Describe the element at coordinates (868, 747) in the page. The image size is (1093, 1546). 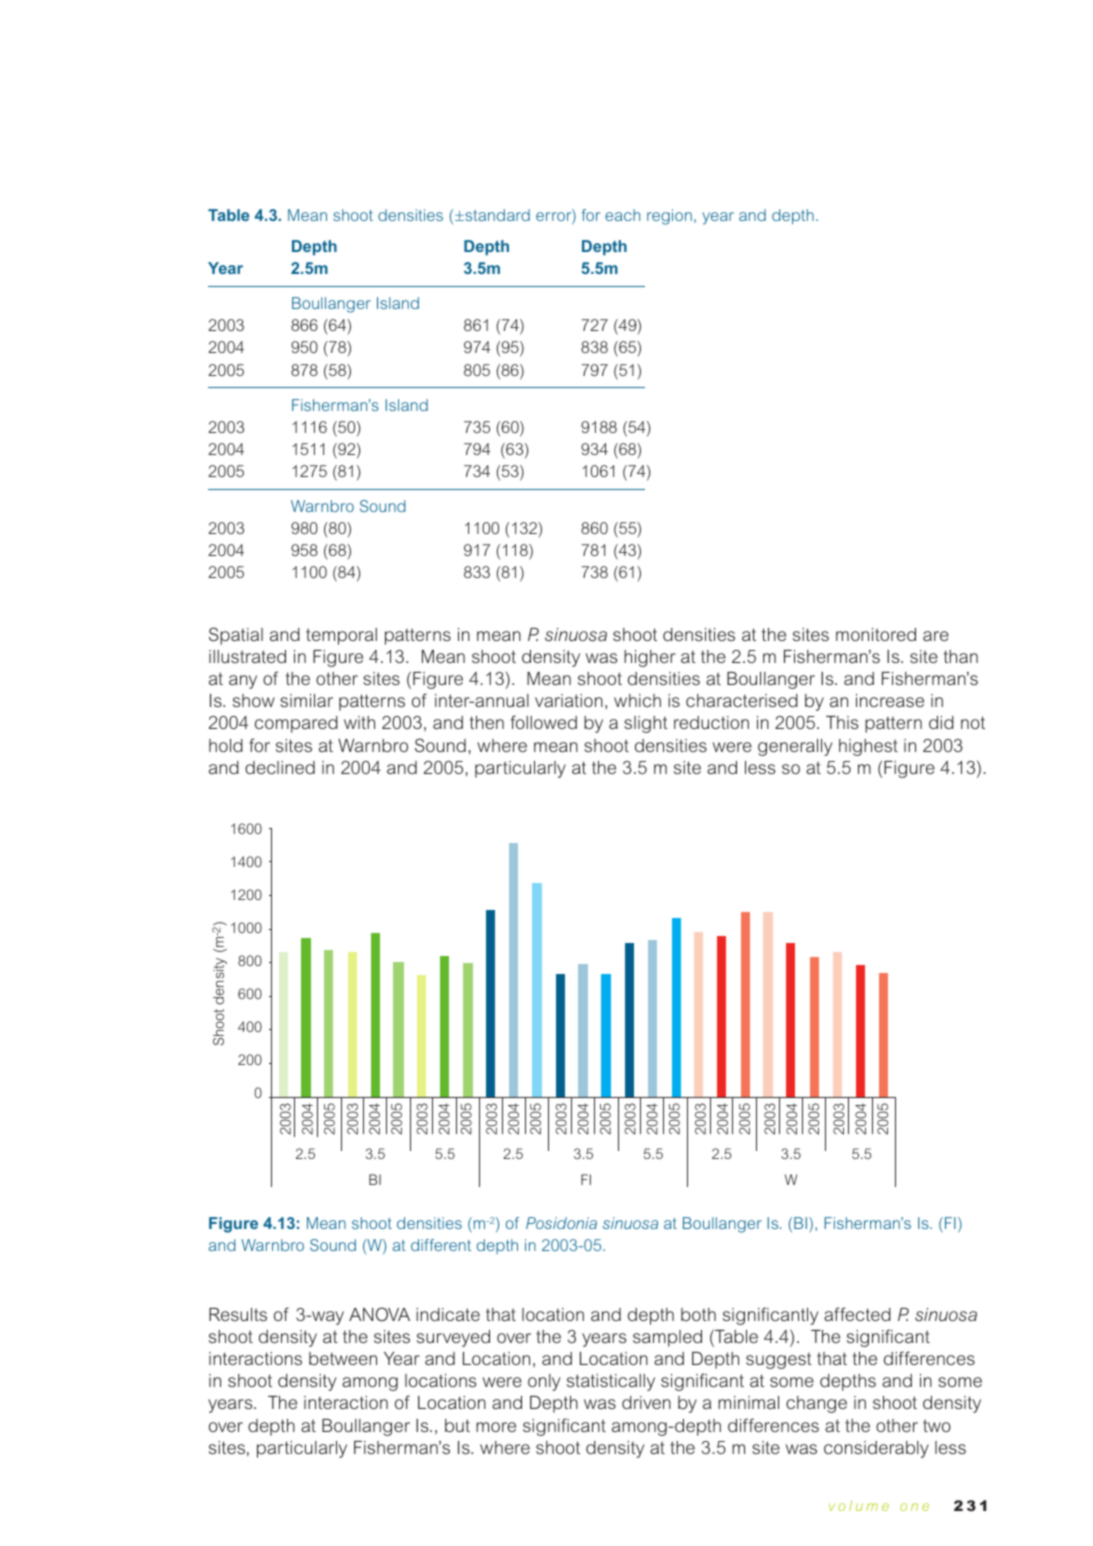
I see `highest` at that location.
